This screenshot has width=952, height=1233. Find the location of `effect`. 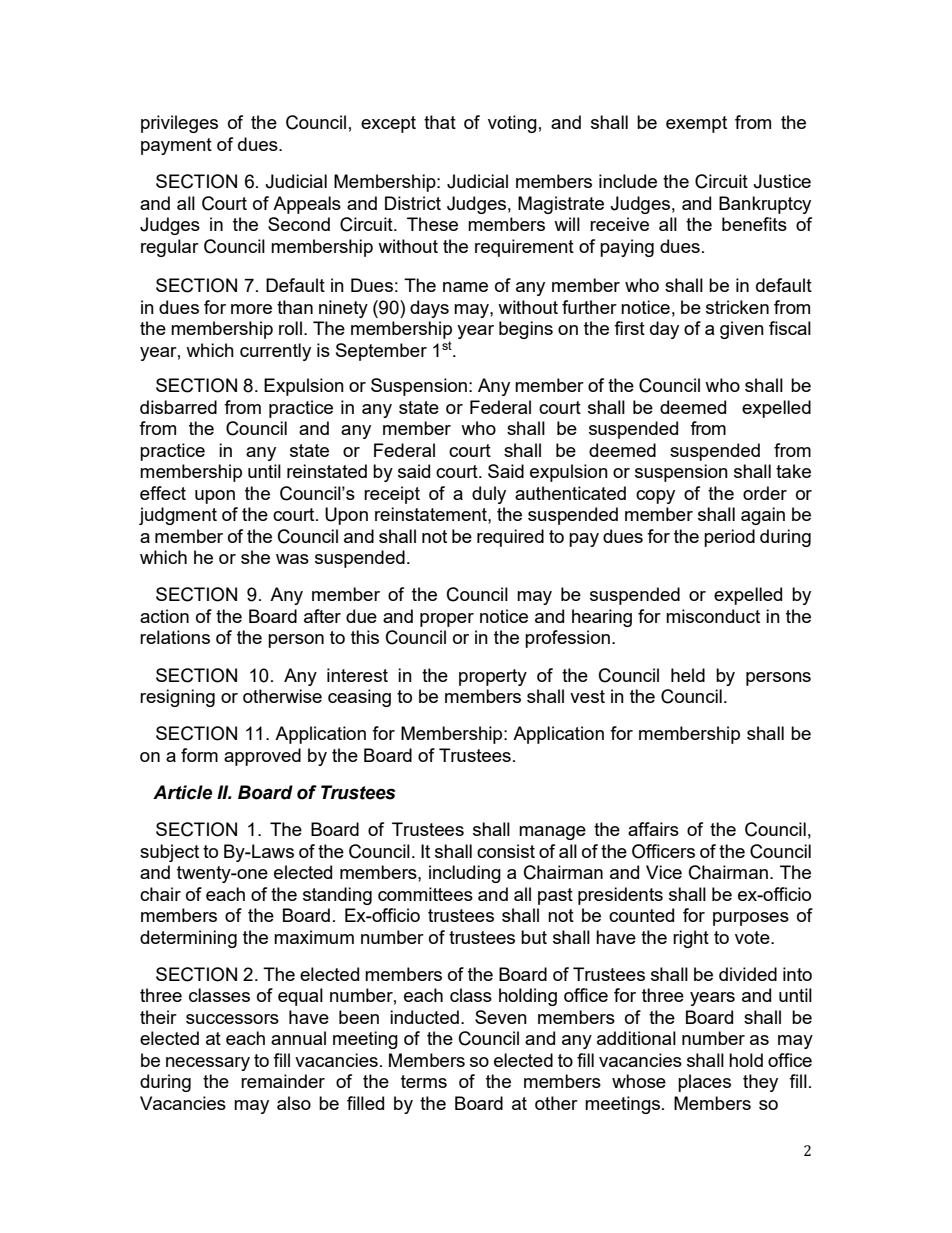

effect is located at coordinates (163, 493).
